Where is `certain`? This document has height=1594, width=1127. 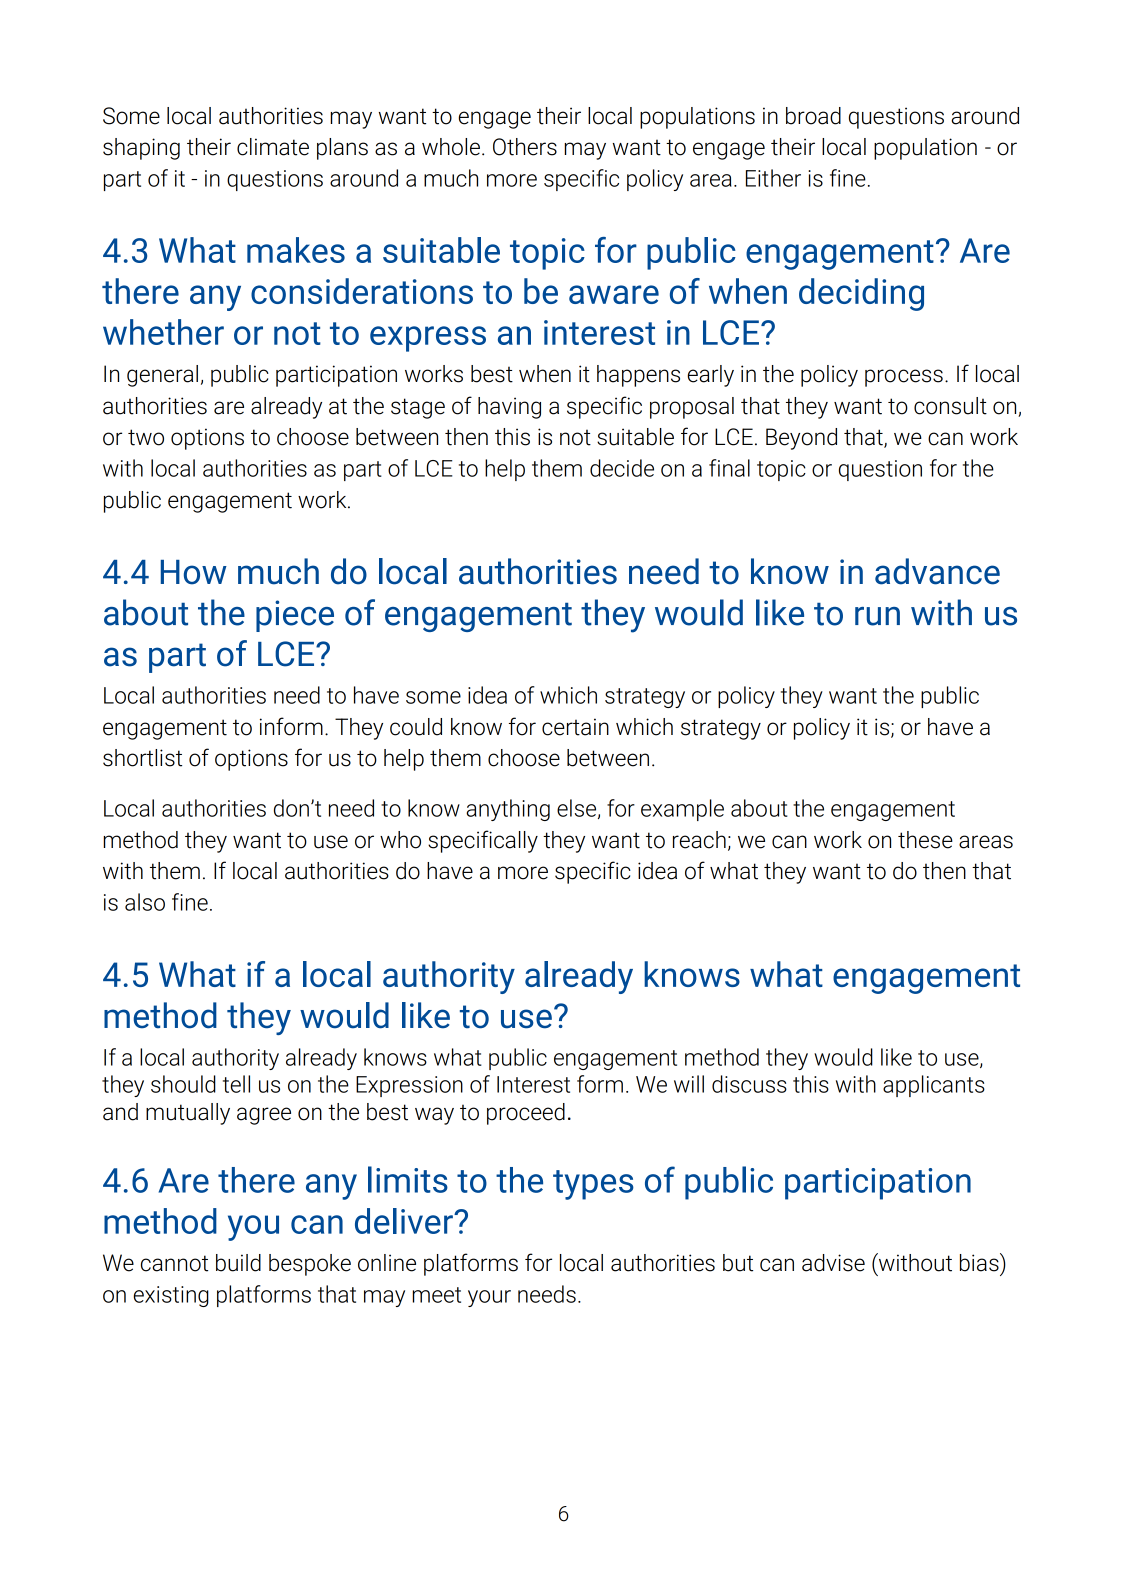 certain is located at coordinates (575, 727).
